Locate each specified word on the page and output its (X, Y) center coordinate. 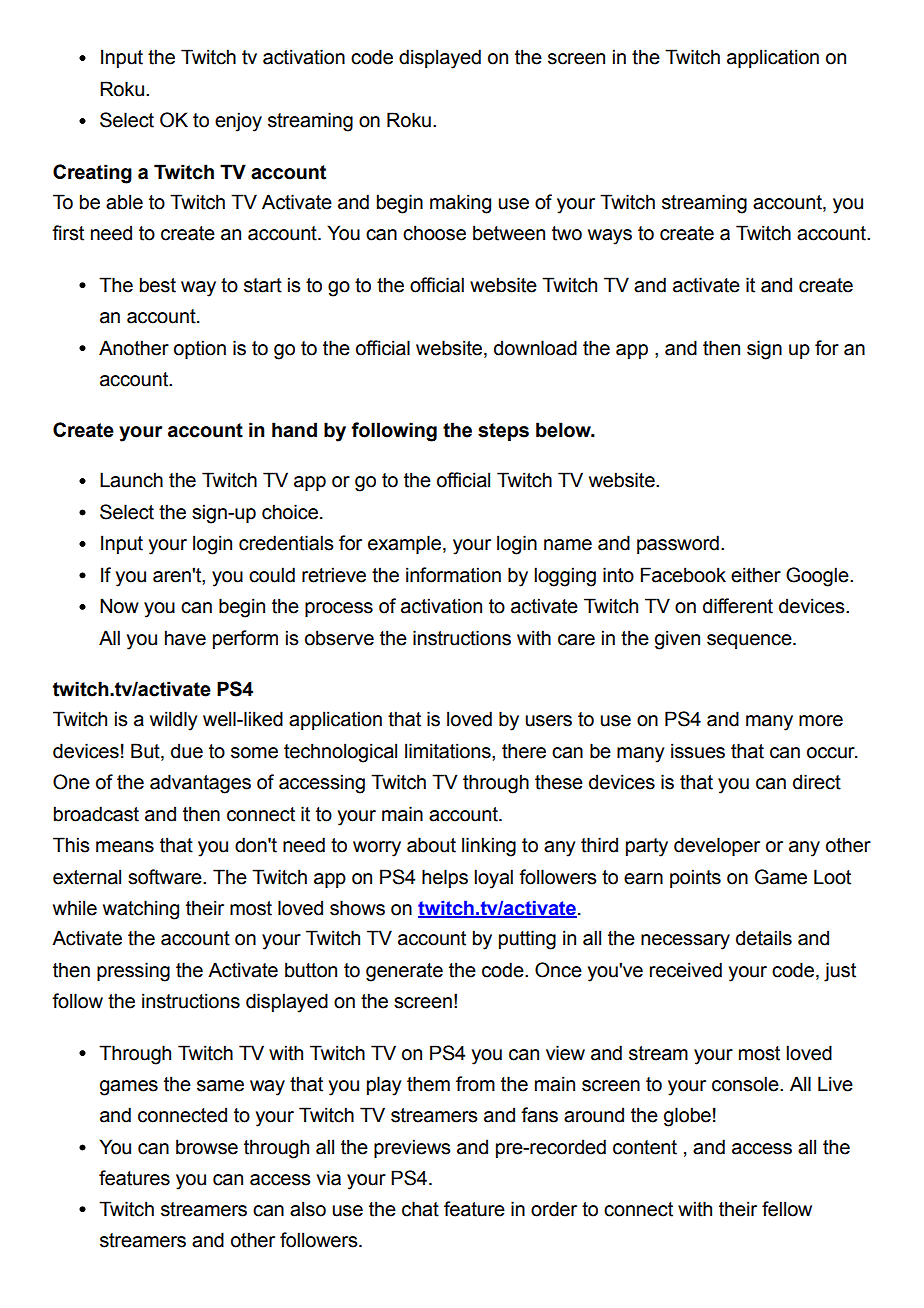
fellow (787, 1209)
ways (610, 237)
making (460, 204)
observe (339, 638)
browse (207, 1147)
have (185, 638)
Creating (92, 174)
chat (420, 1209)
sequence (750, 641)
